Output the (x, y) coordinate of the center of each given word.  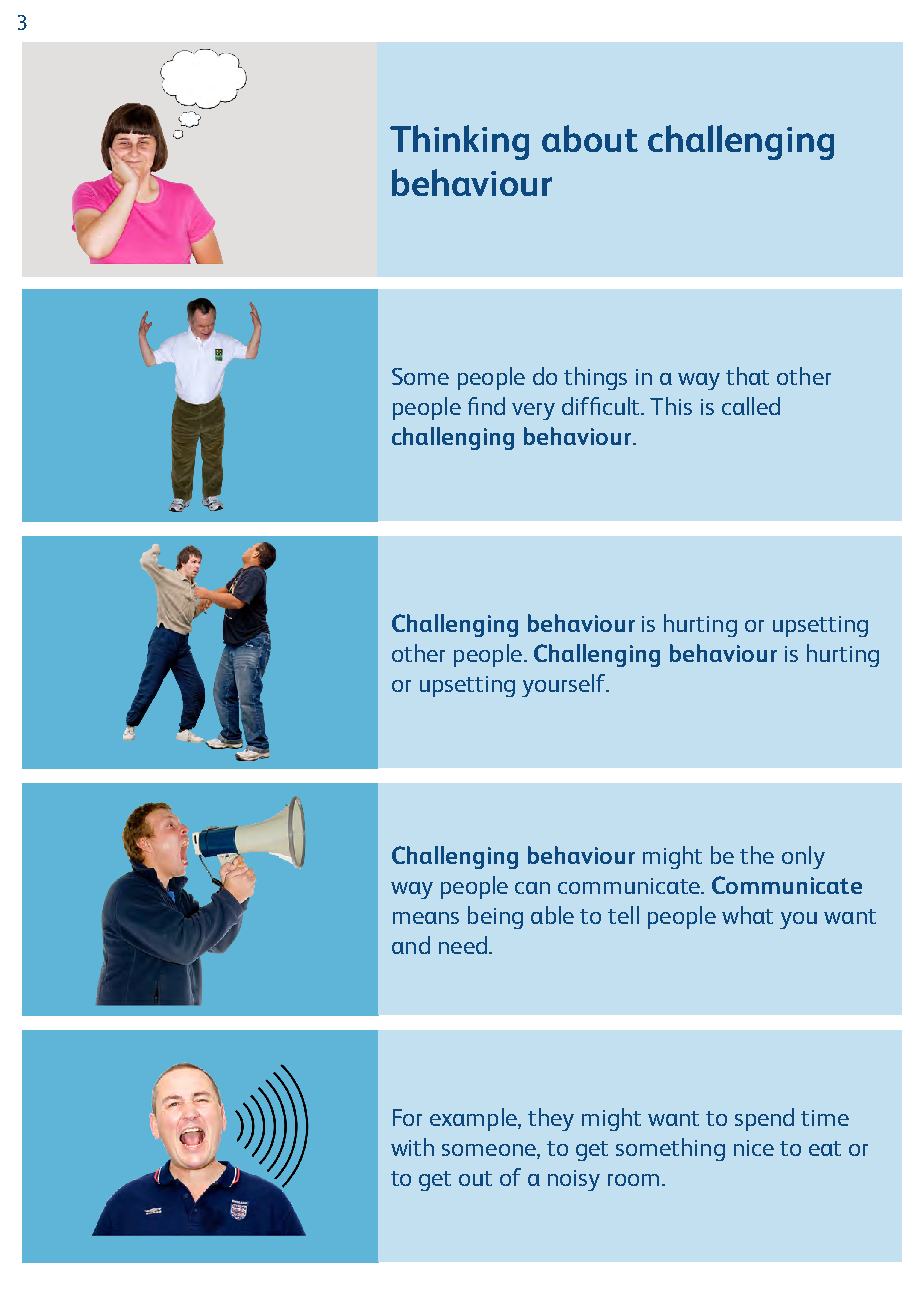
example (474, 1119)
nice (754, 1148)
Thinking (459, 142)
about (590, 138)
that (747, 376)
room (633, 1180)
